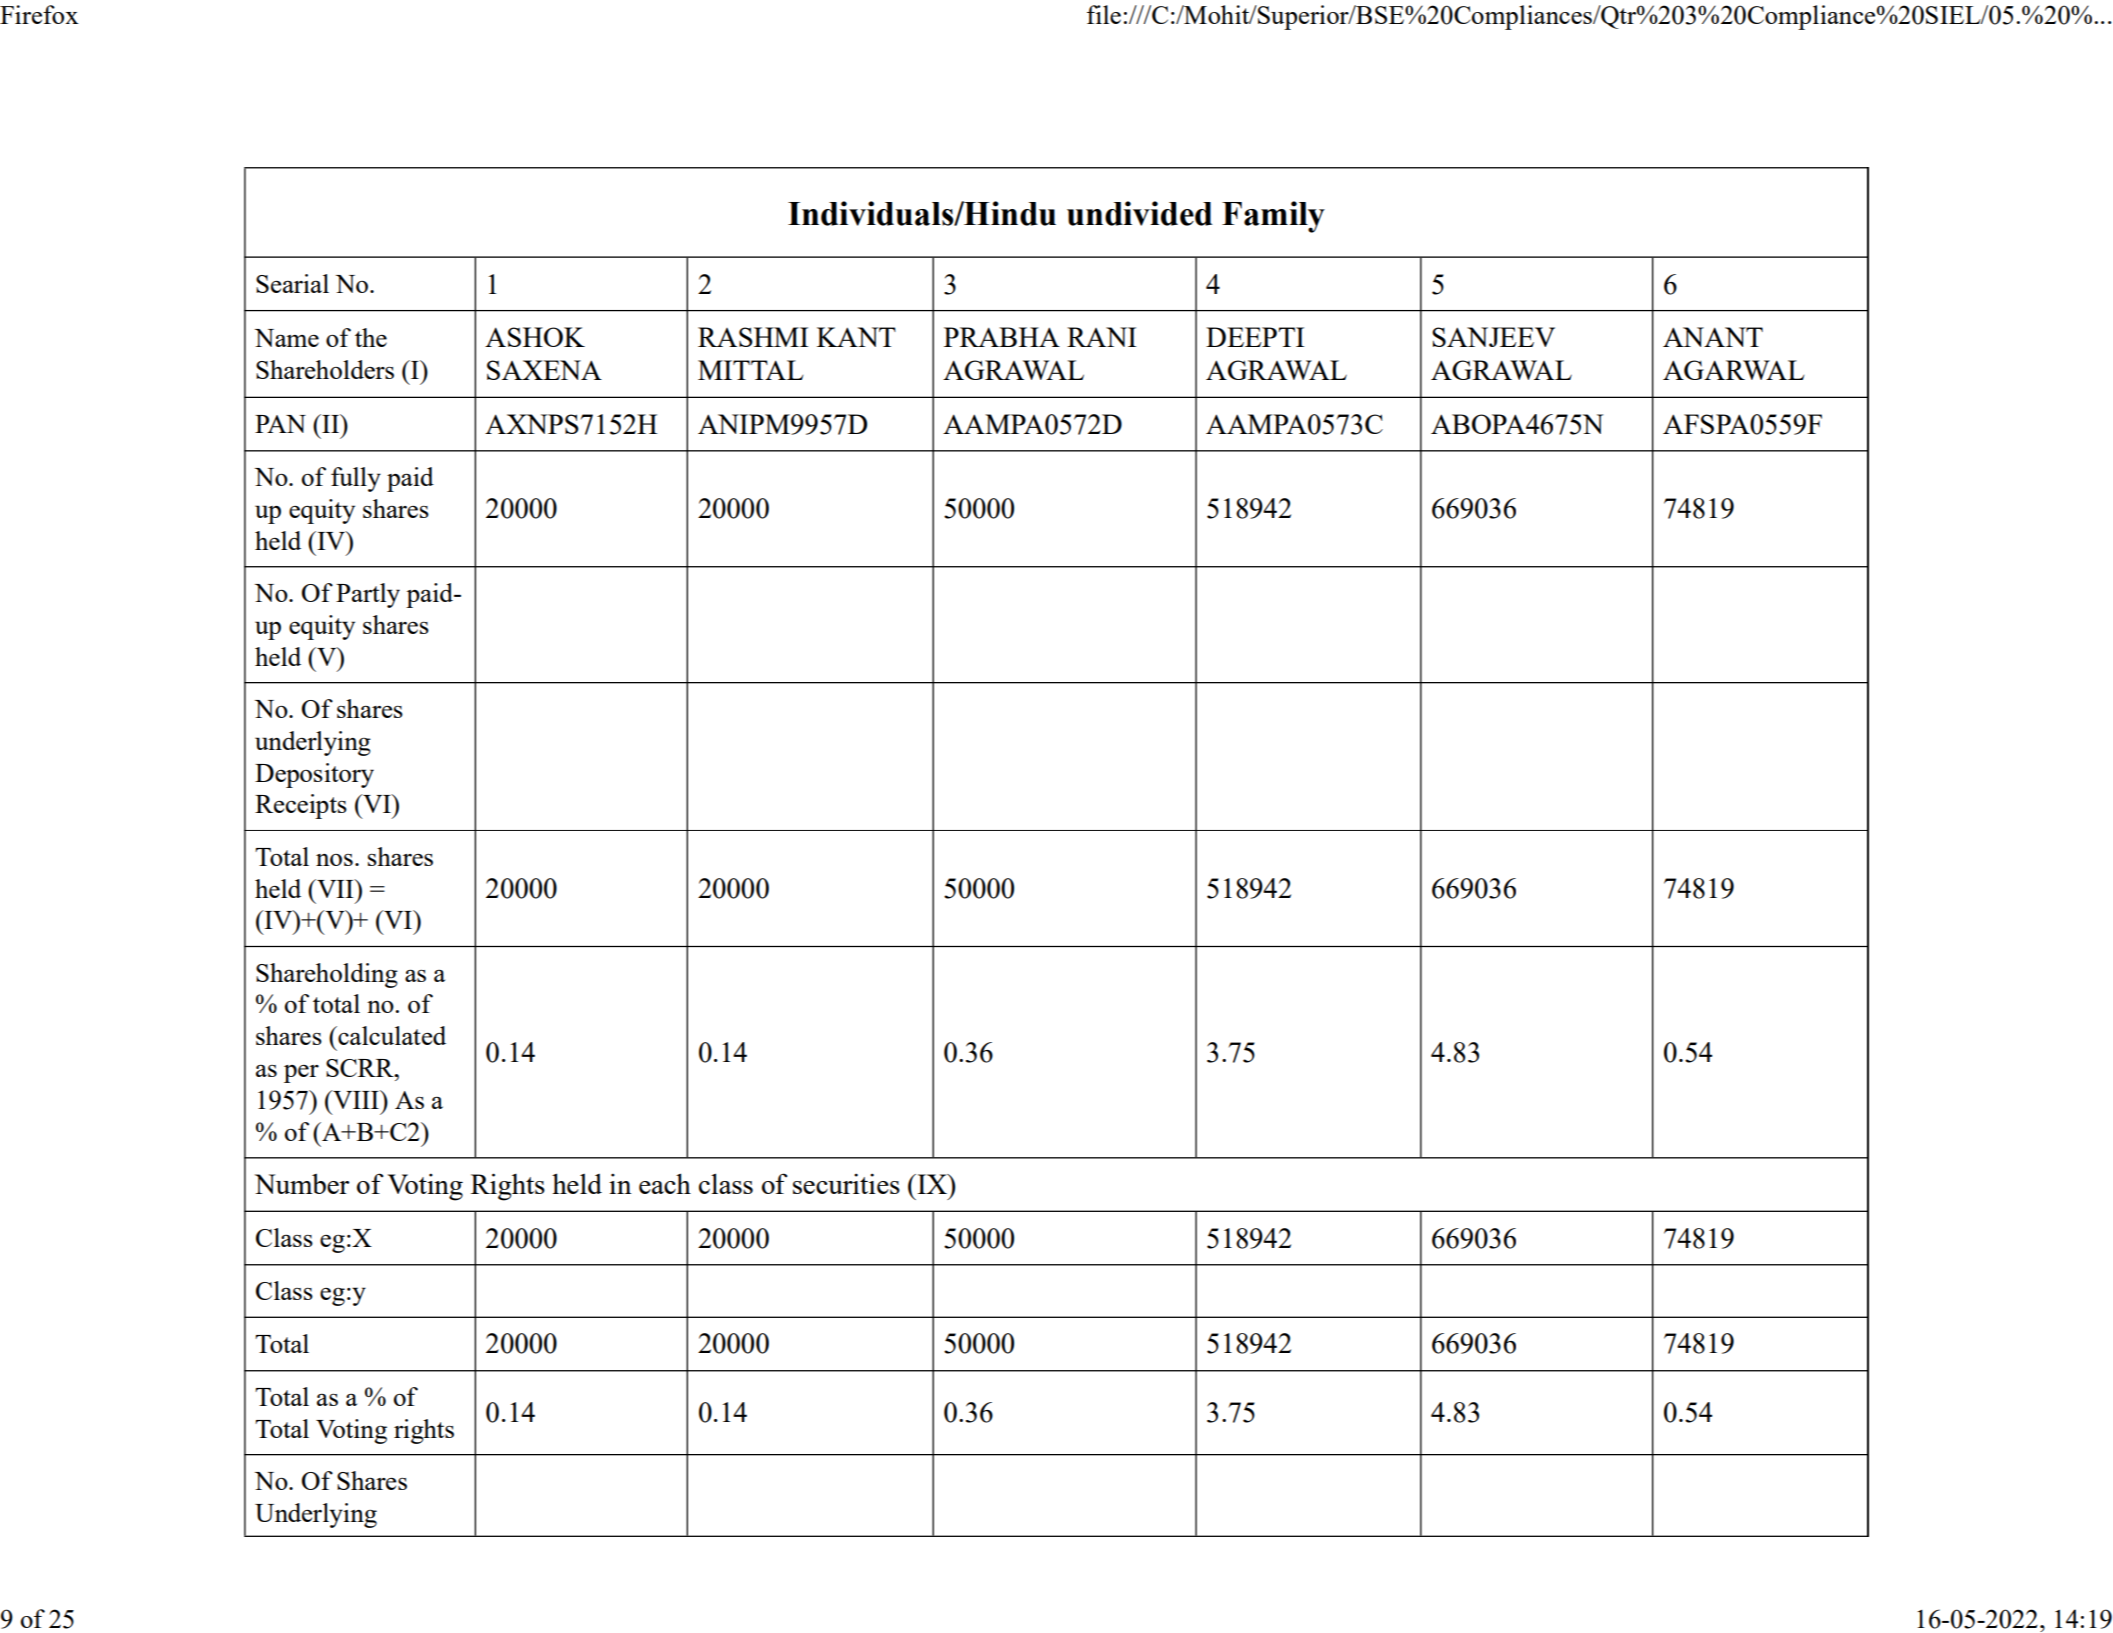  Describe the element at coordinates (856, 337) in the image. I see `KANT` at that location.
